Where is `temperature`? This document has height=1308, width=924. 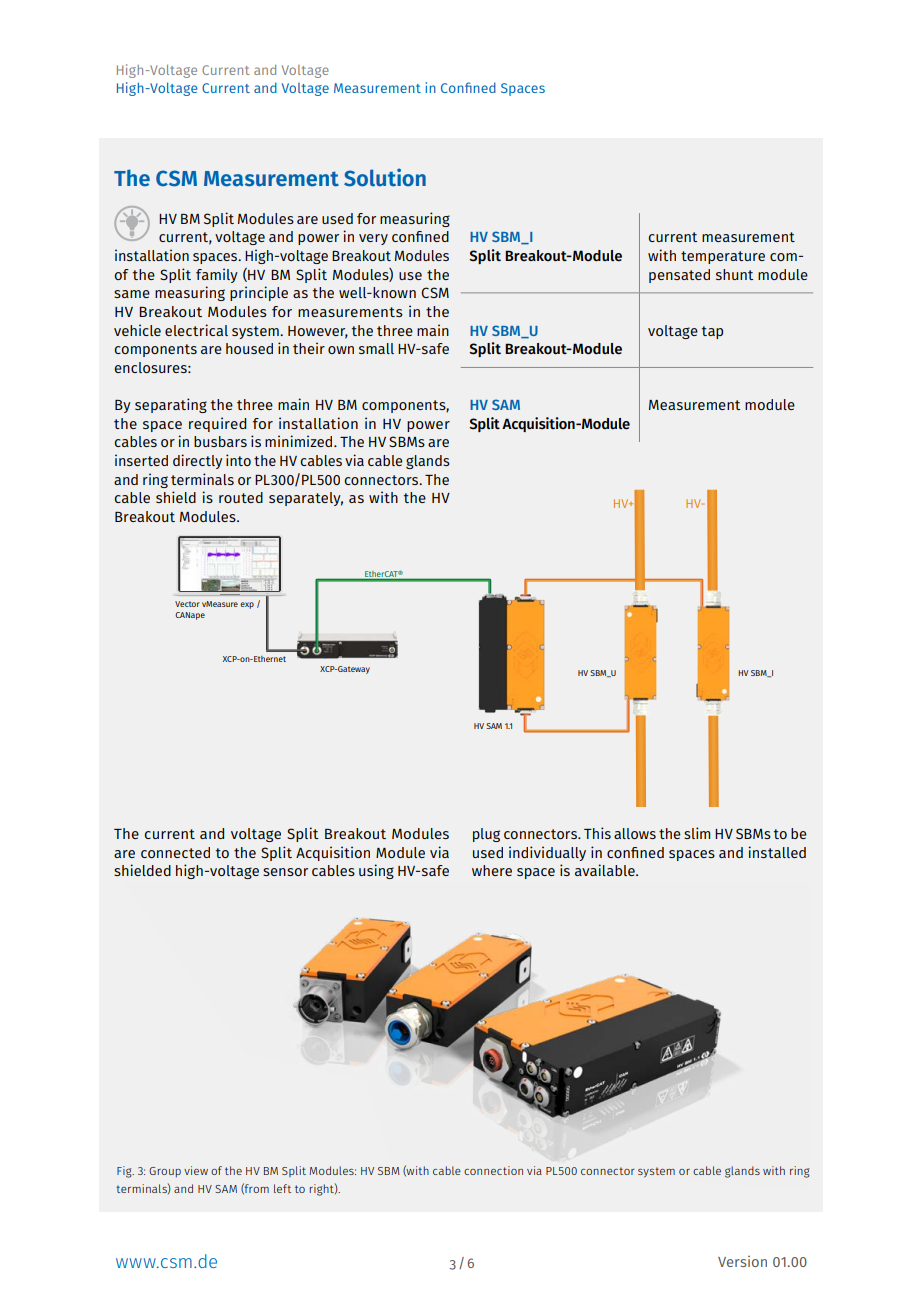 temperature is located at coordinates (723, 257).
